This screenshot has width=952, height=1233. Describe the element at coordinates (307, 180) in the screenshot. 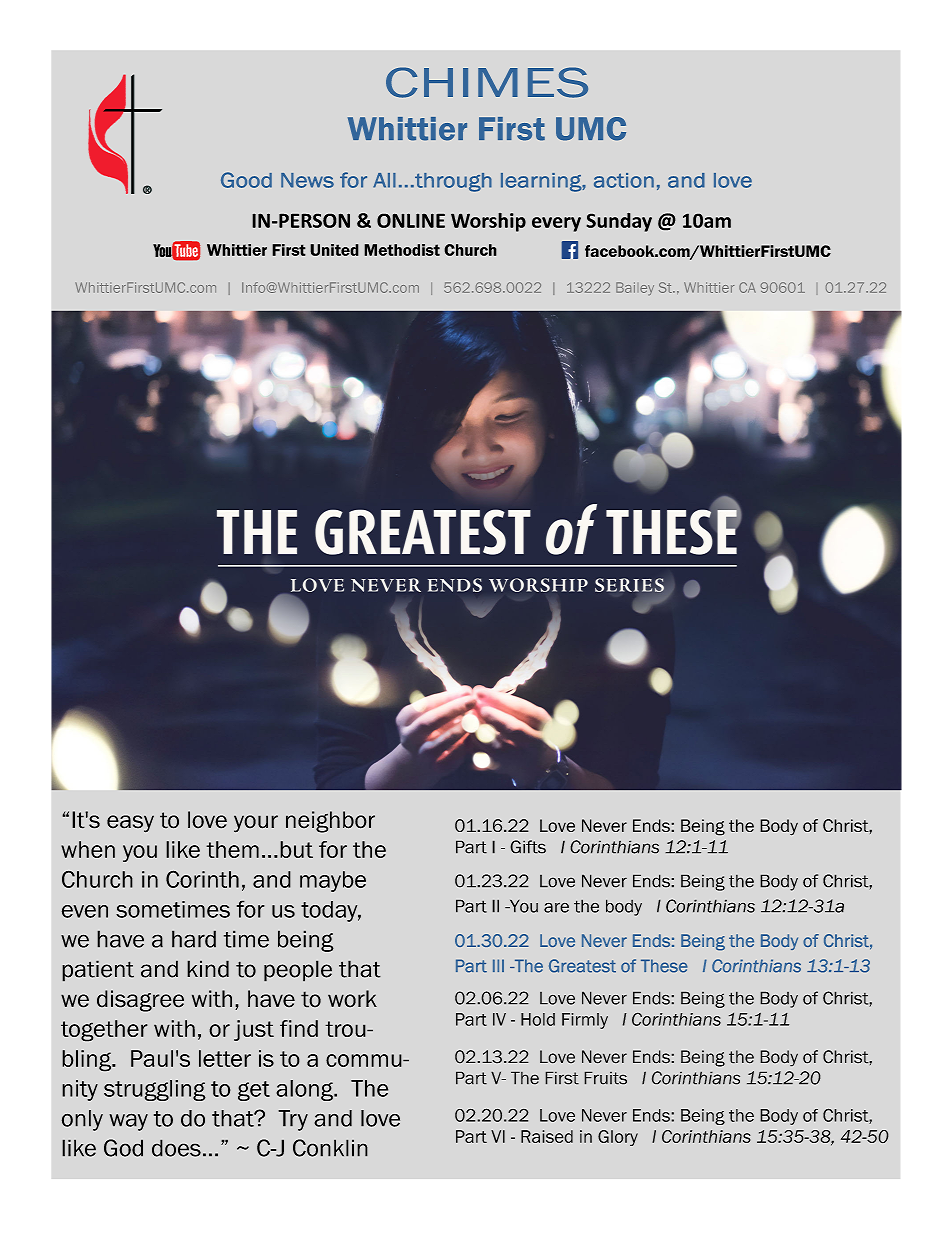

I see `News` at that location.
